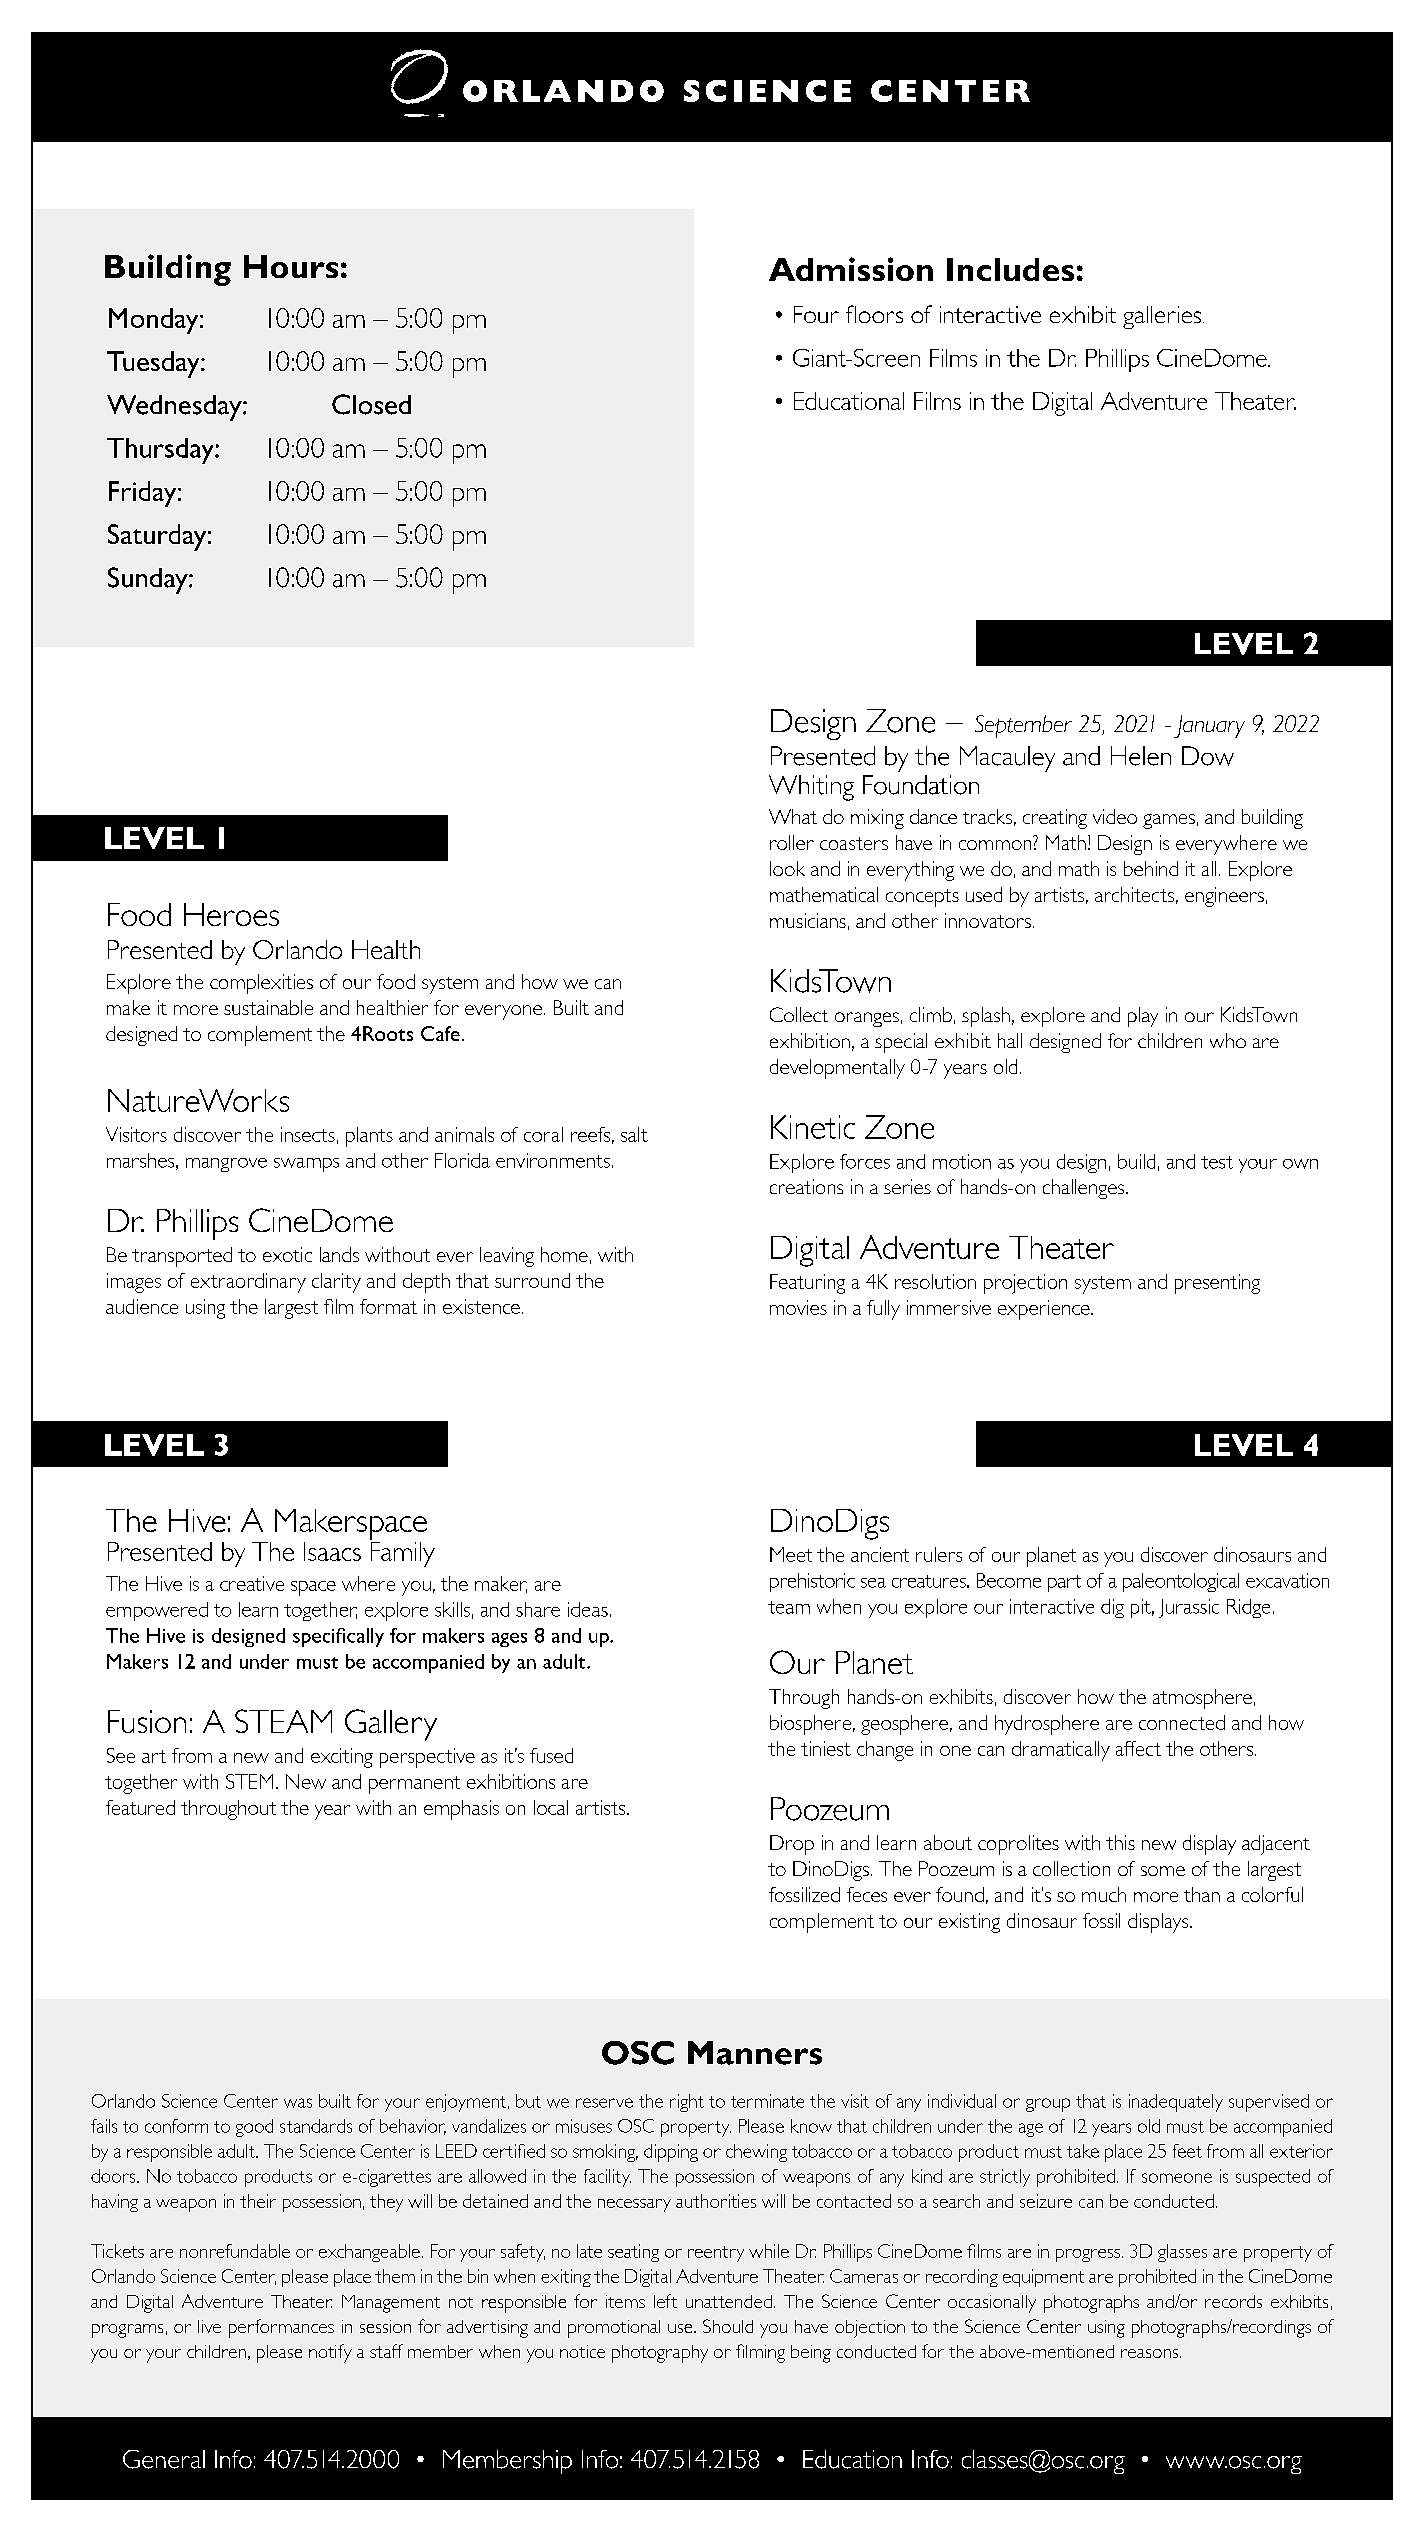 The height and width of the image is (2532, 1424). What do you see at coordinates (798, 1307) in the image?
I see `movies` at bounding box center [798, 1307].
